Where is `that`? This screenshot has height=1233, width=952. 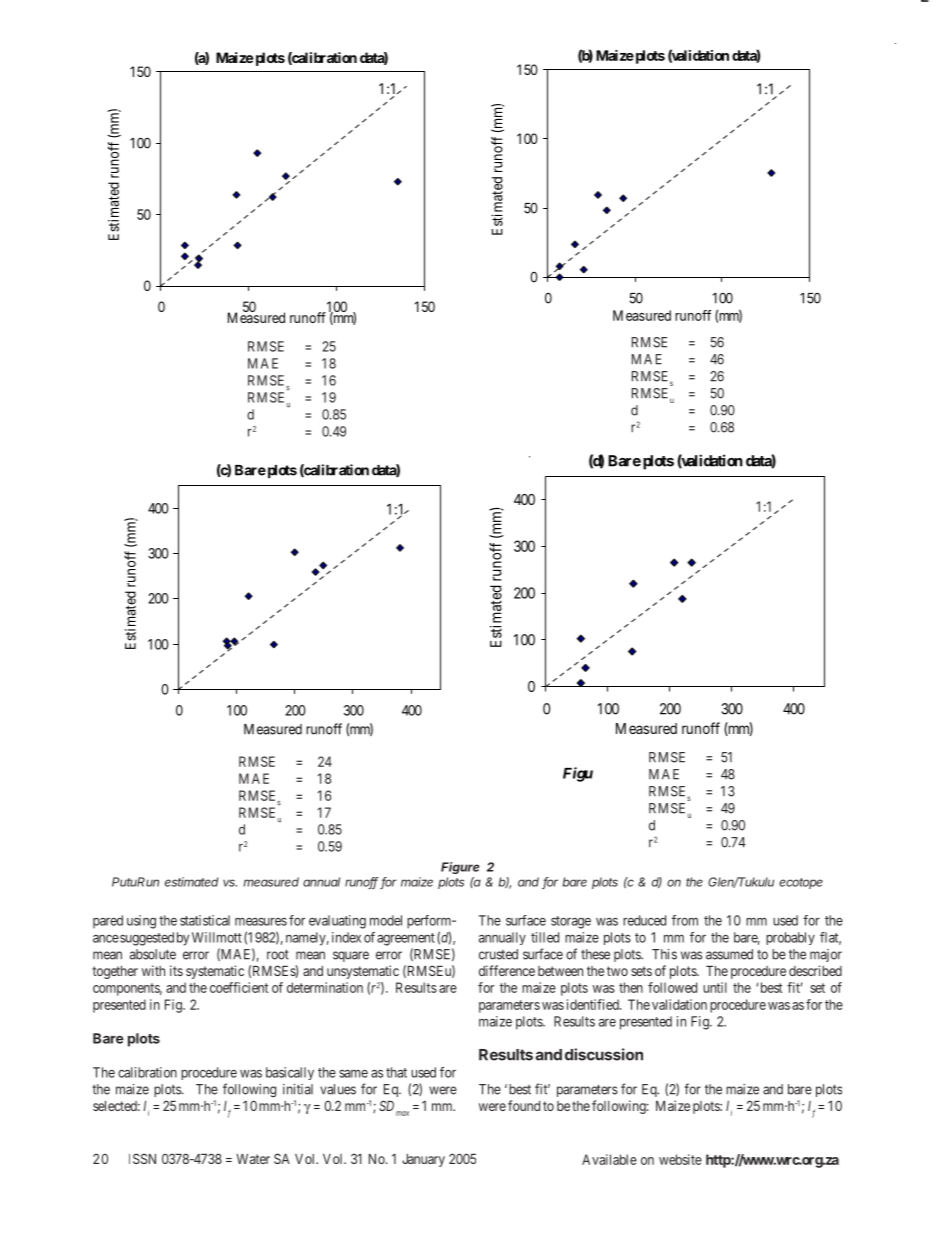
that is located at coordinates (396, 1072).
